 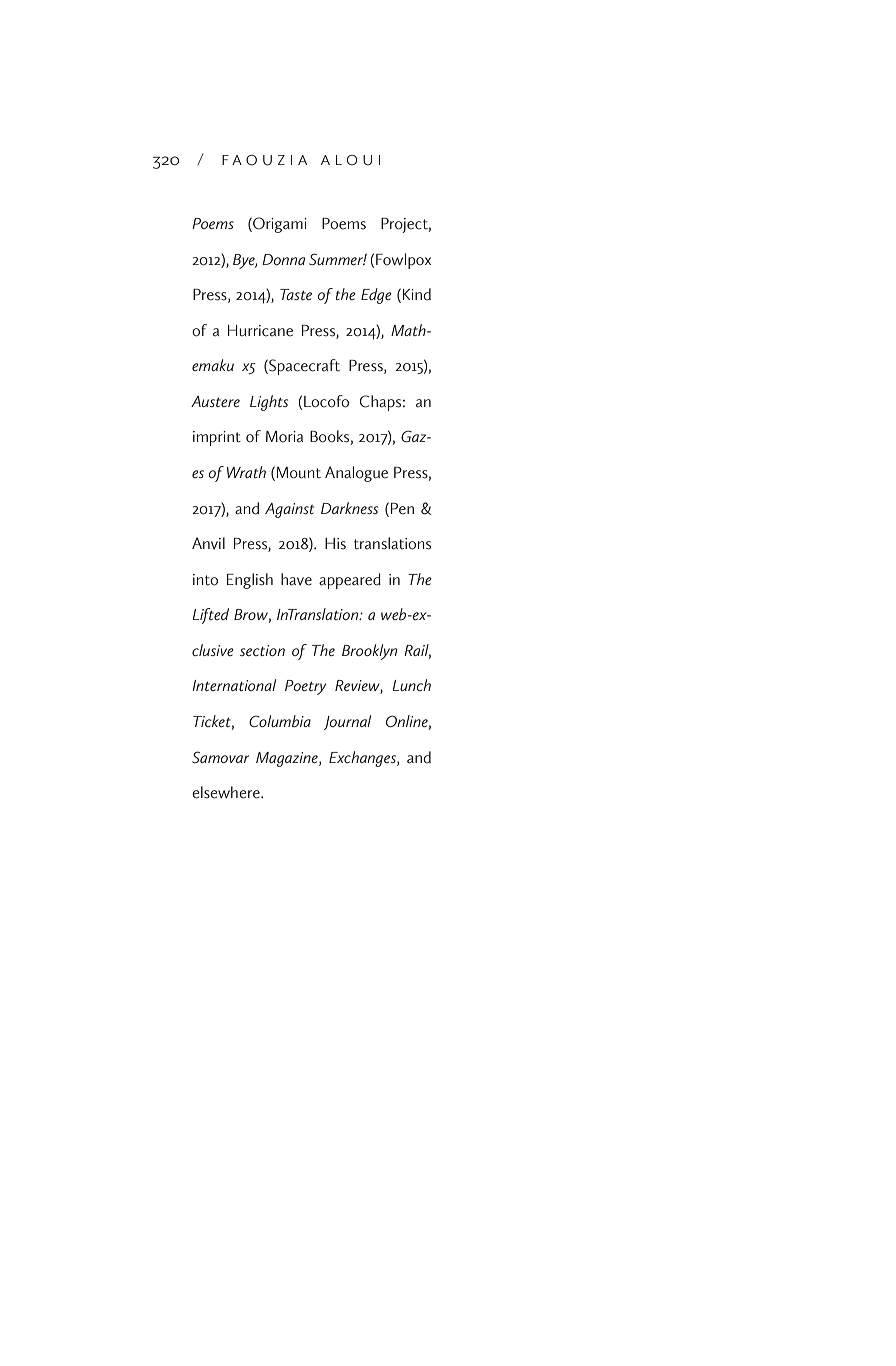 What do you see at coordinates (376, 296) in the page?
I see `Edge` at bounding box center [376, 296].
